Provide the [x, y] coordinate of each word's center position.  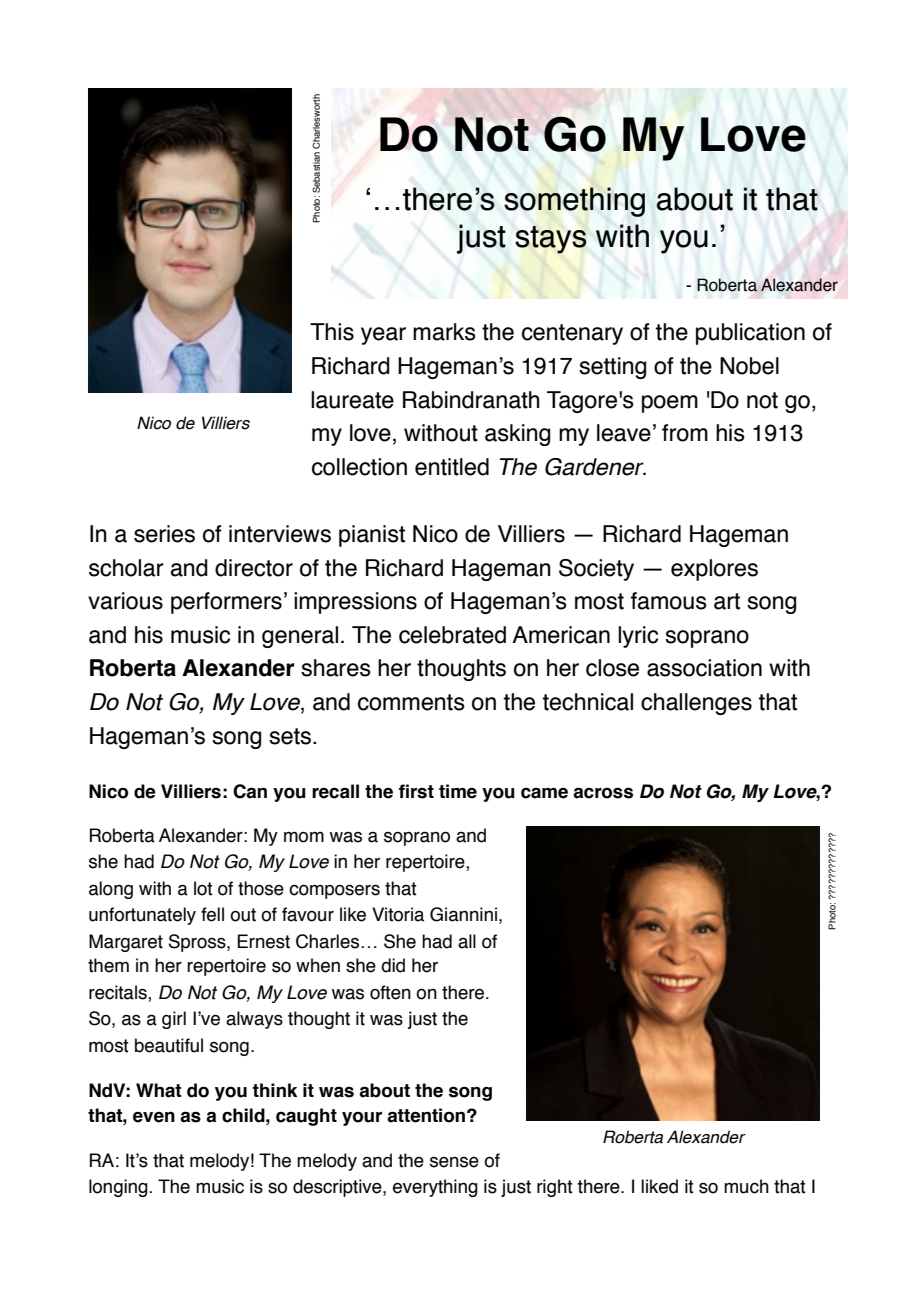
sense [454, 1162]
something [574, 202]
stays [550, 240]
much [746, 1186]
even [154, 1117]
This [332, 332]
